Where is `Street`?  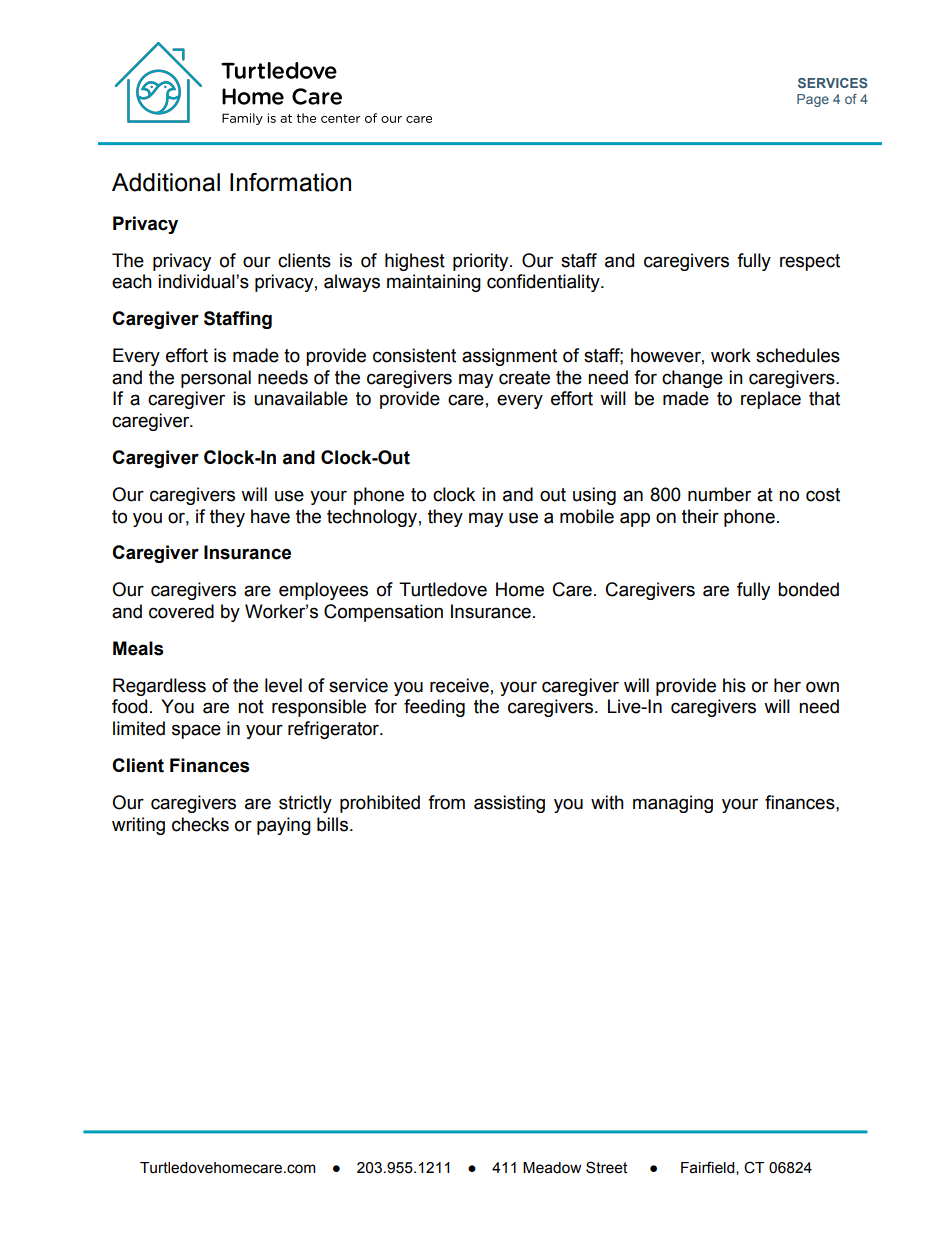
Street is located at coordinates (606, 1167).
